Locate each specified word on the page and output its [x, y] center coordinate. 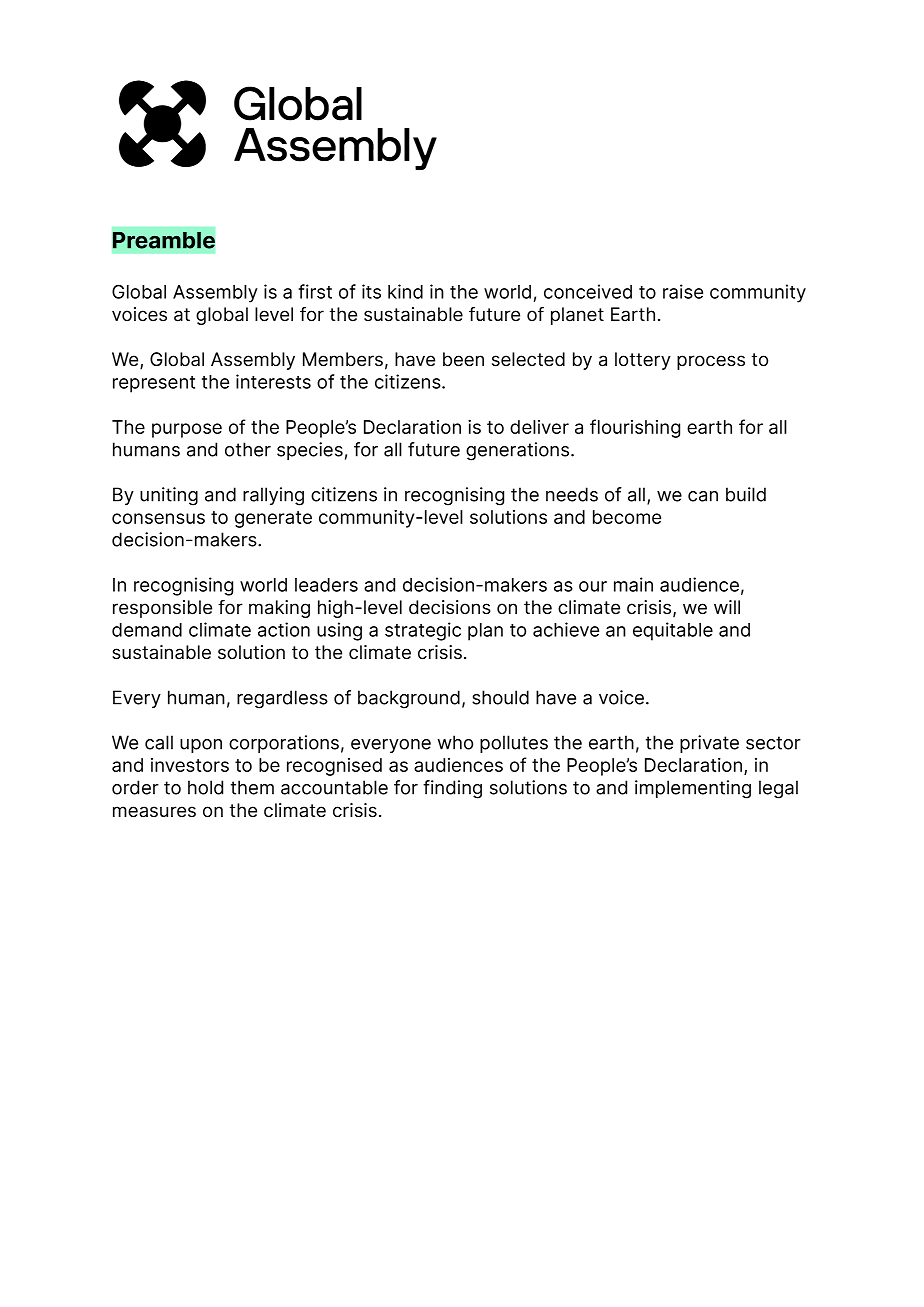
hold [205, 787]
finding [452, 789]
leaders [326, 585]
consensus [158, 518]
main [633, 584]
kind [405, 291]
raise [683, 291]
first [315, 291]
